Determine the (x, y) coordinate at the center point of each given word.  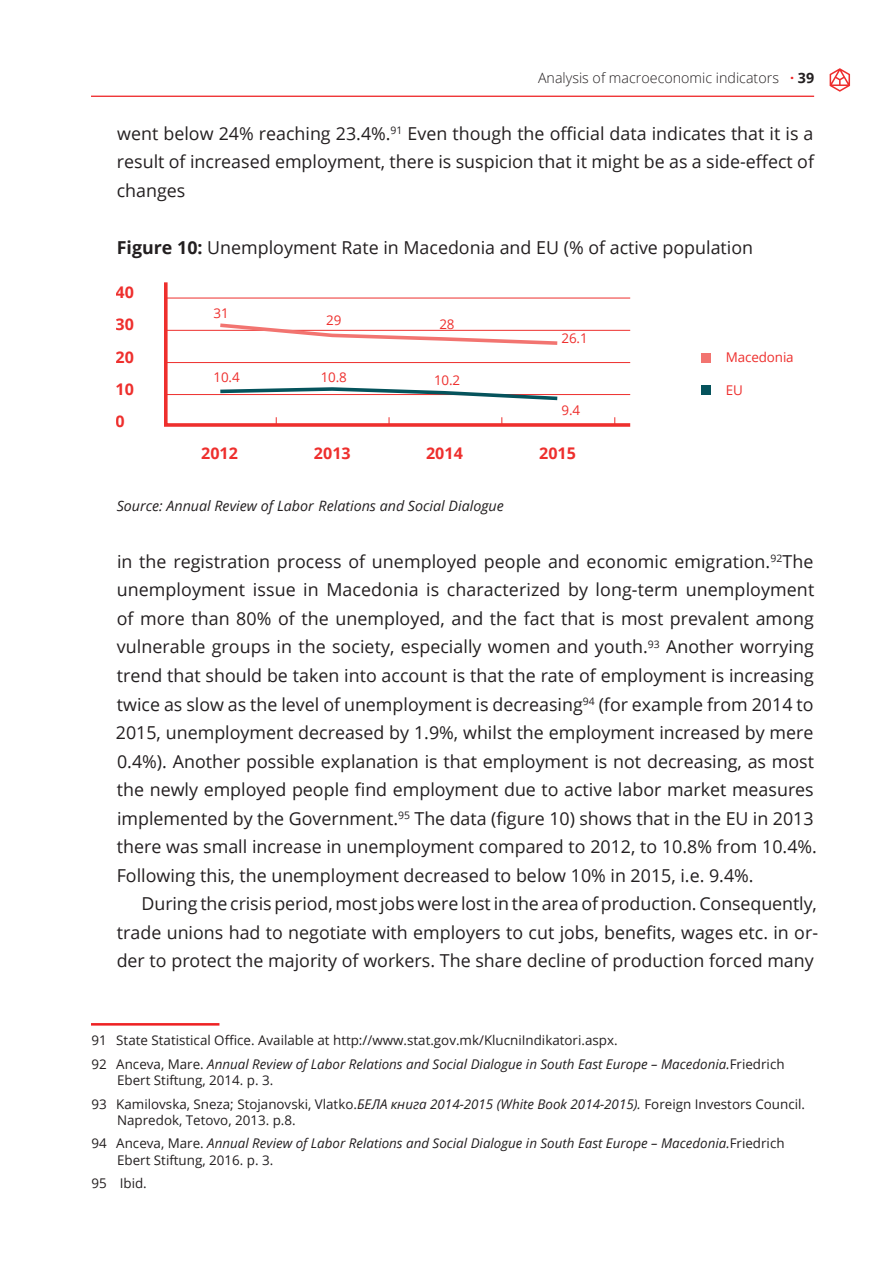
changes (151, 192)
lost (476, 903)
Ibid (133, 1183)
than (210, 618)
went (137, 134)
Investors (723, 1104)
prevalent (710, 620)
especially (441, 648)
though (481, 135)
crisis (251, 904)
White (517, 1104)
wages (707, 936)
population (707, 249)
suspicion (494, 163)
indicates (689, 133)
